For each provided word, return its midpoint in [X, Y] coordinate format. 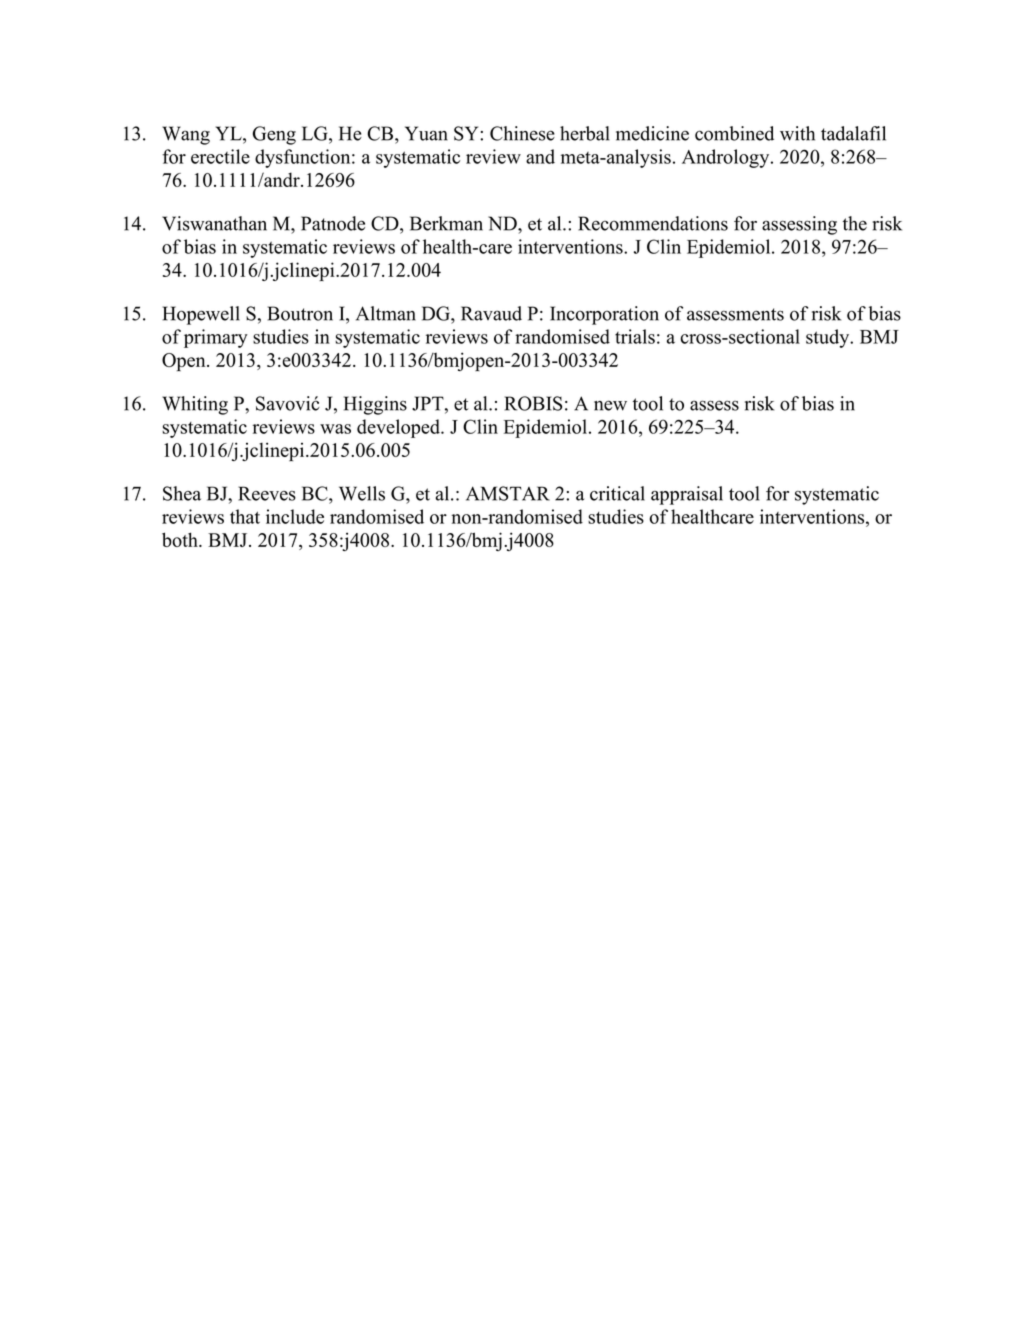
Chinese [522, 133]
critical [617, 493]
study [829, 338]
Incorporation [604, 315]
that [245, 516]
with [797, 133]
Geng [274, 135]
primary [216, 338]
